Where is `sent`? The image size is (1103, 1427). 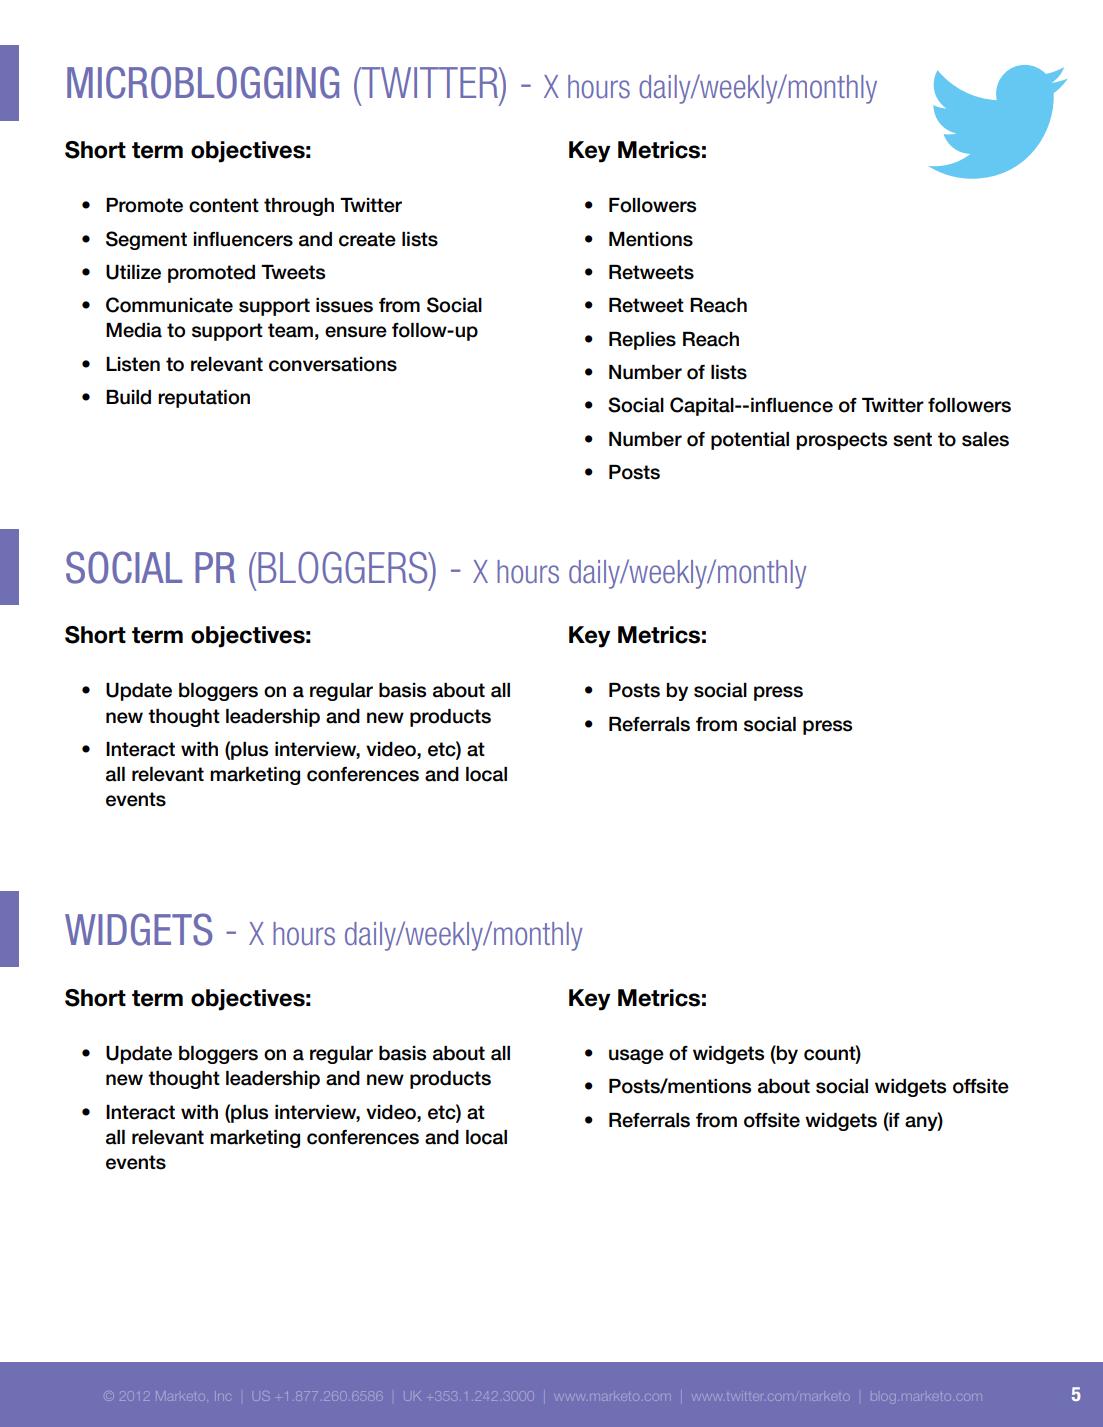 sent is located at coordinates (912, 439).
